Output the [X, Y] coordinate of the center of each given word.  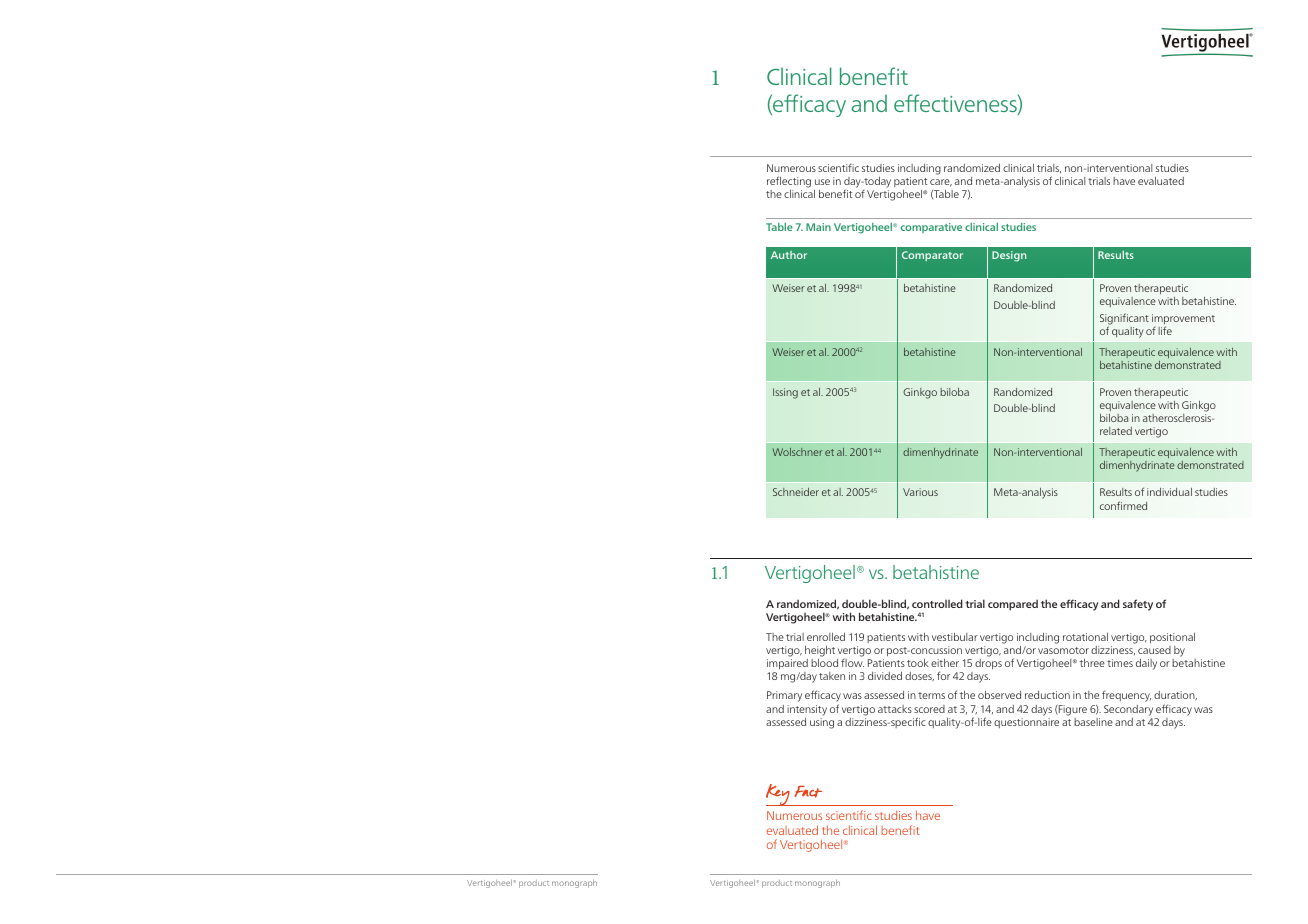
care [941, 183]
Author [789, 255]
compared [1013, 605]
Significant [1124, 320]
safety [1138, 605]
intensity [807, 710]
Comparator [932, 256]
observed [999, 695]
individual [1169, 492]
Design [1009, 256]
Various [920, 492]
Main [818, 227]
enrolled [826, 637]
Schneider [796, 492]
